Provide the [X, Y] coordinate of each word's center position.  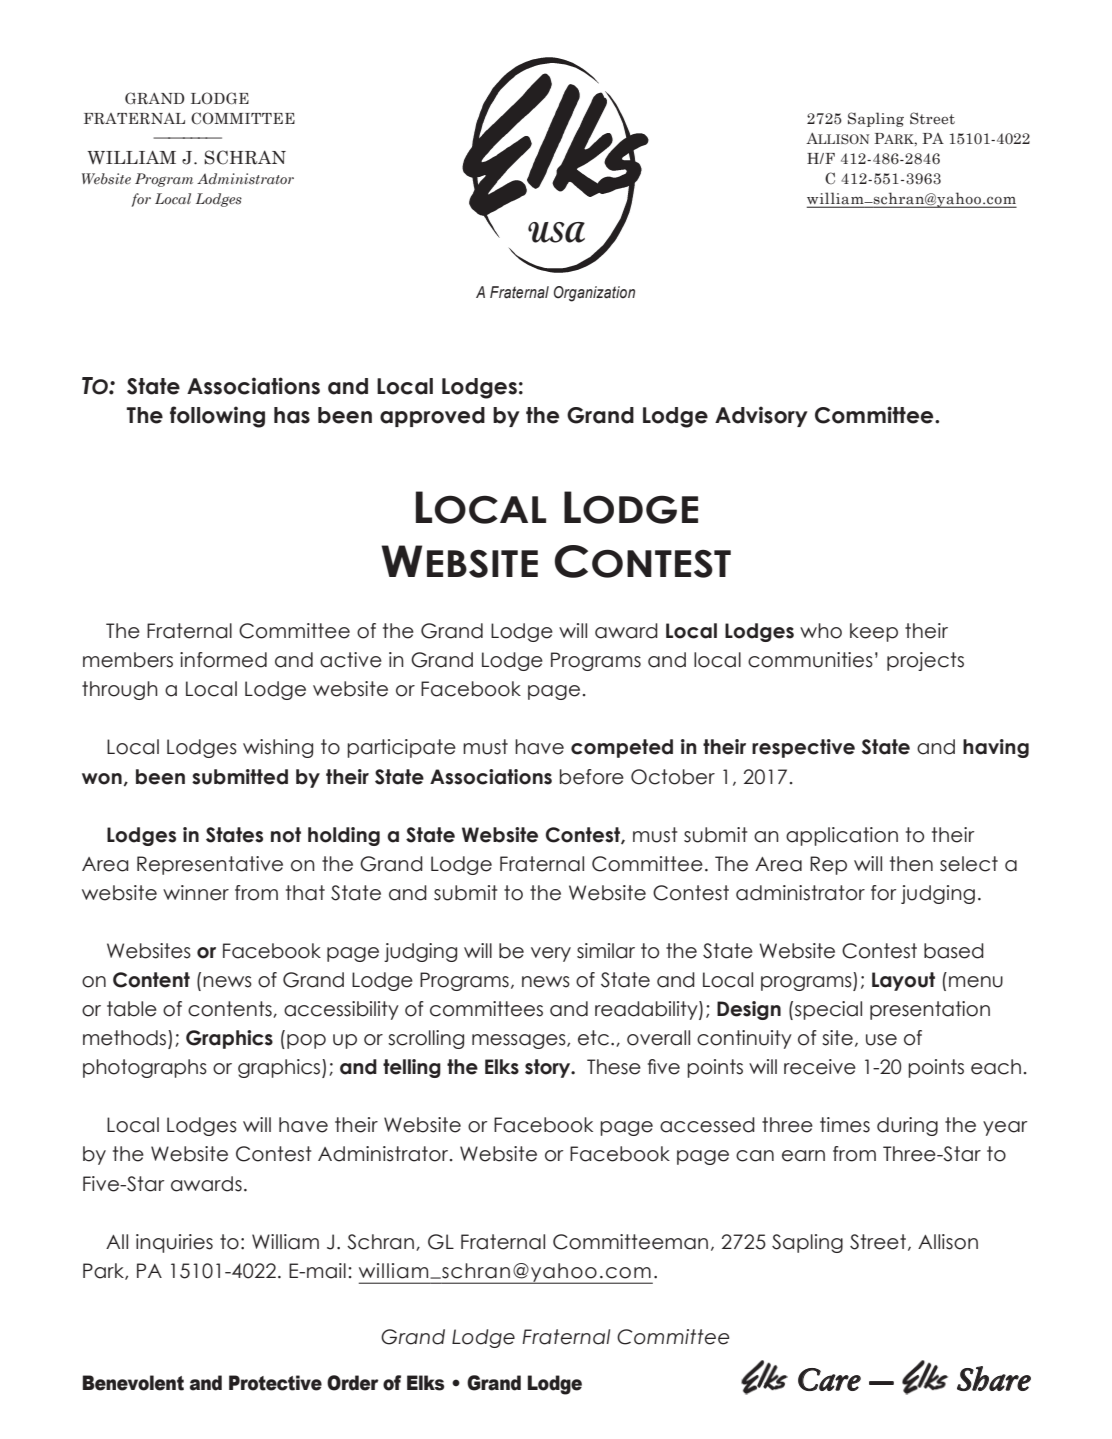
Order [353, 1383]
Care [829, 1379]
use [881, 1040]
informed [223, 660]
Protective [275, 1383]
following [217, 417]
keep [874, 632]
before [592, 777]
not [286, 835]
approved [432, 417]
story [549, 1068]
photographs [145, 1068]
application [842, 836]
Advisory [761, 416]
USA [556, 232]
